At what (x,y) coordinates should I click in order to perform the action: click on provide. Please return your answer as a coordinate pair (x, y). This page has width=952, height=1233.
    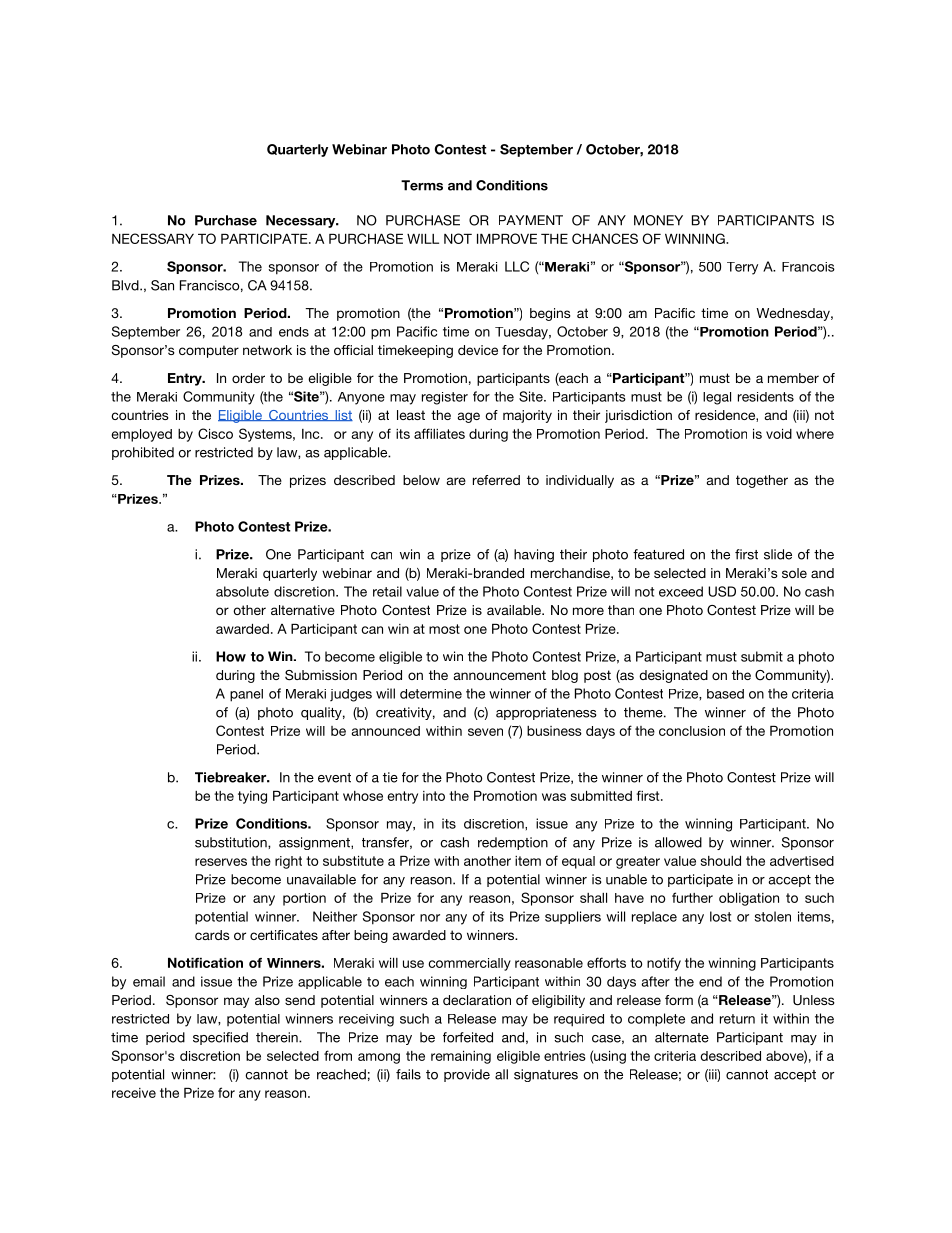
    Looking at the image, I should click on (467, 1075).
